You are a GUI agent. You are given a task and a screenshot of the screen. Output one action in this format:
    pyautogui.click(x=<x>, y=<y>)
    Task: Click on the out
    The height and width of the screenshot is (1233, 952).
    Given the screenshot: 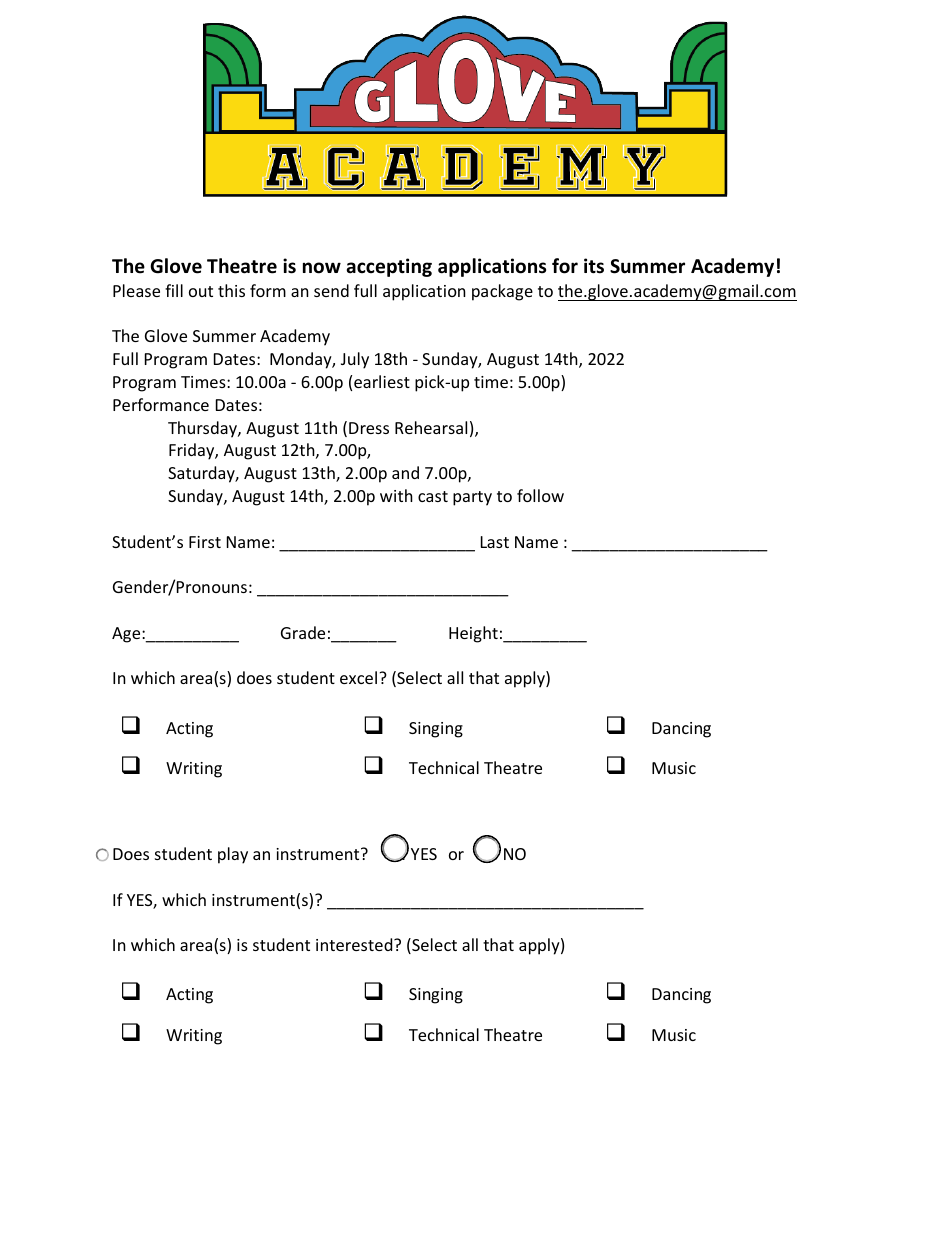 What is the action you would take?
    pyautogui.click(x=201, y=291)
